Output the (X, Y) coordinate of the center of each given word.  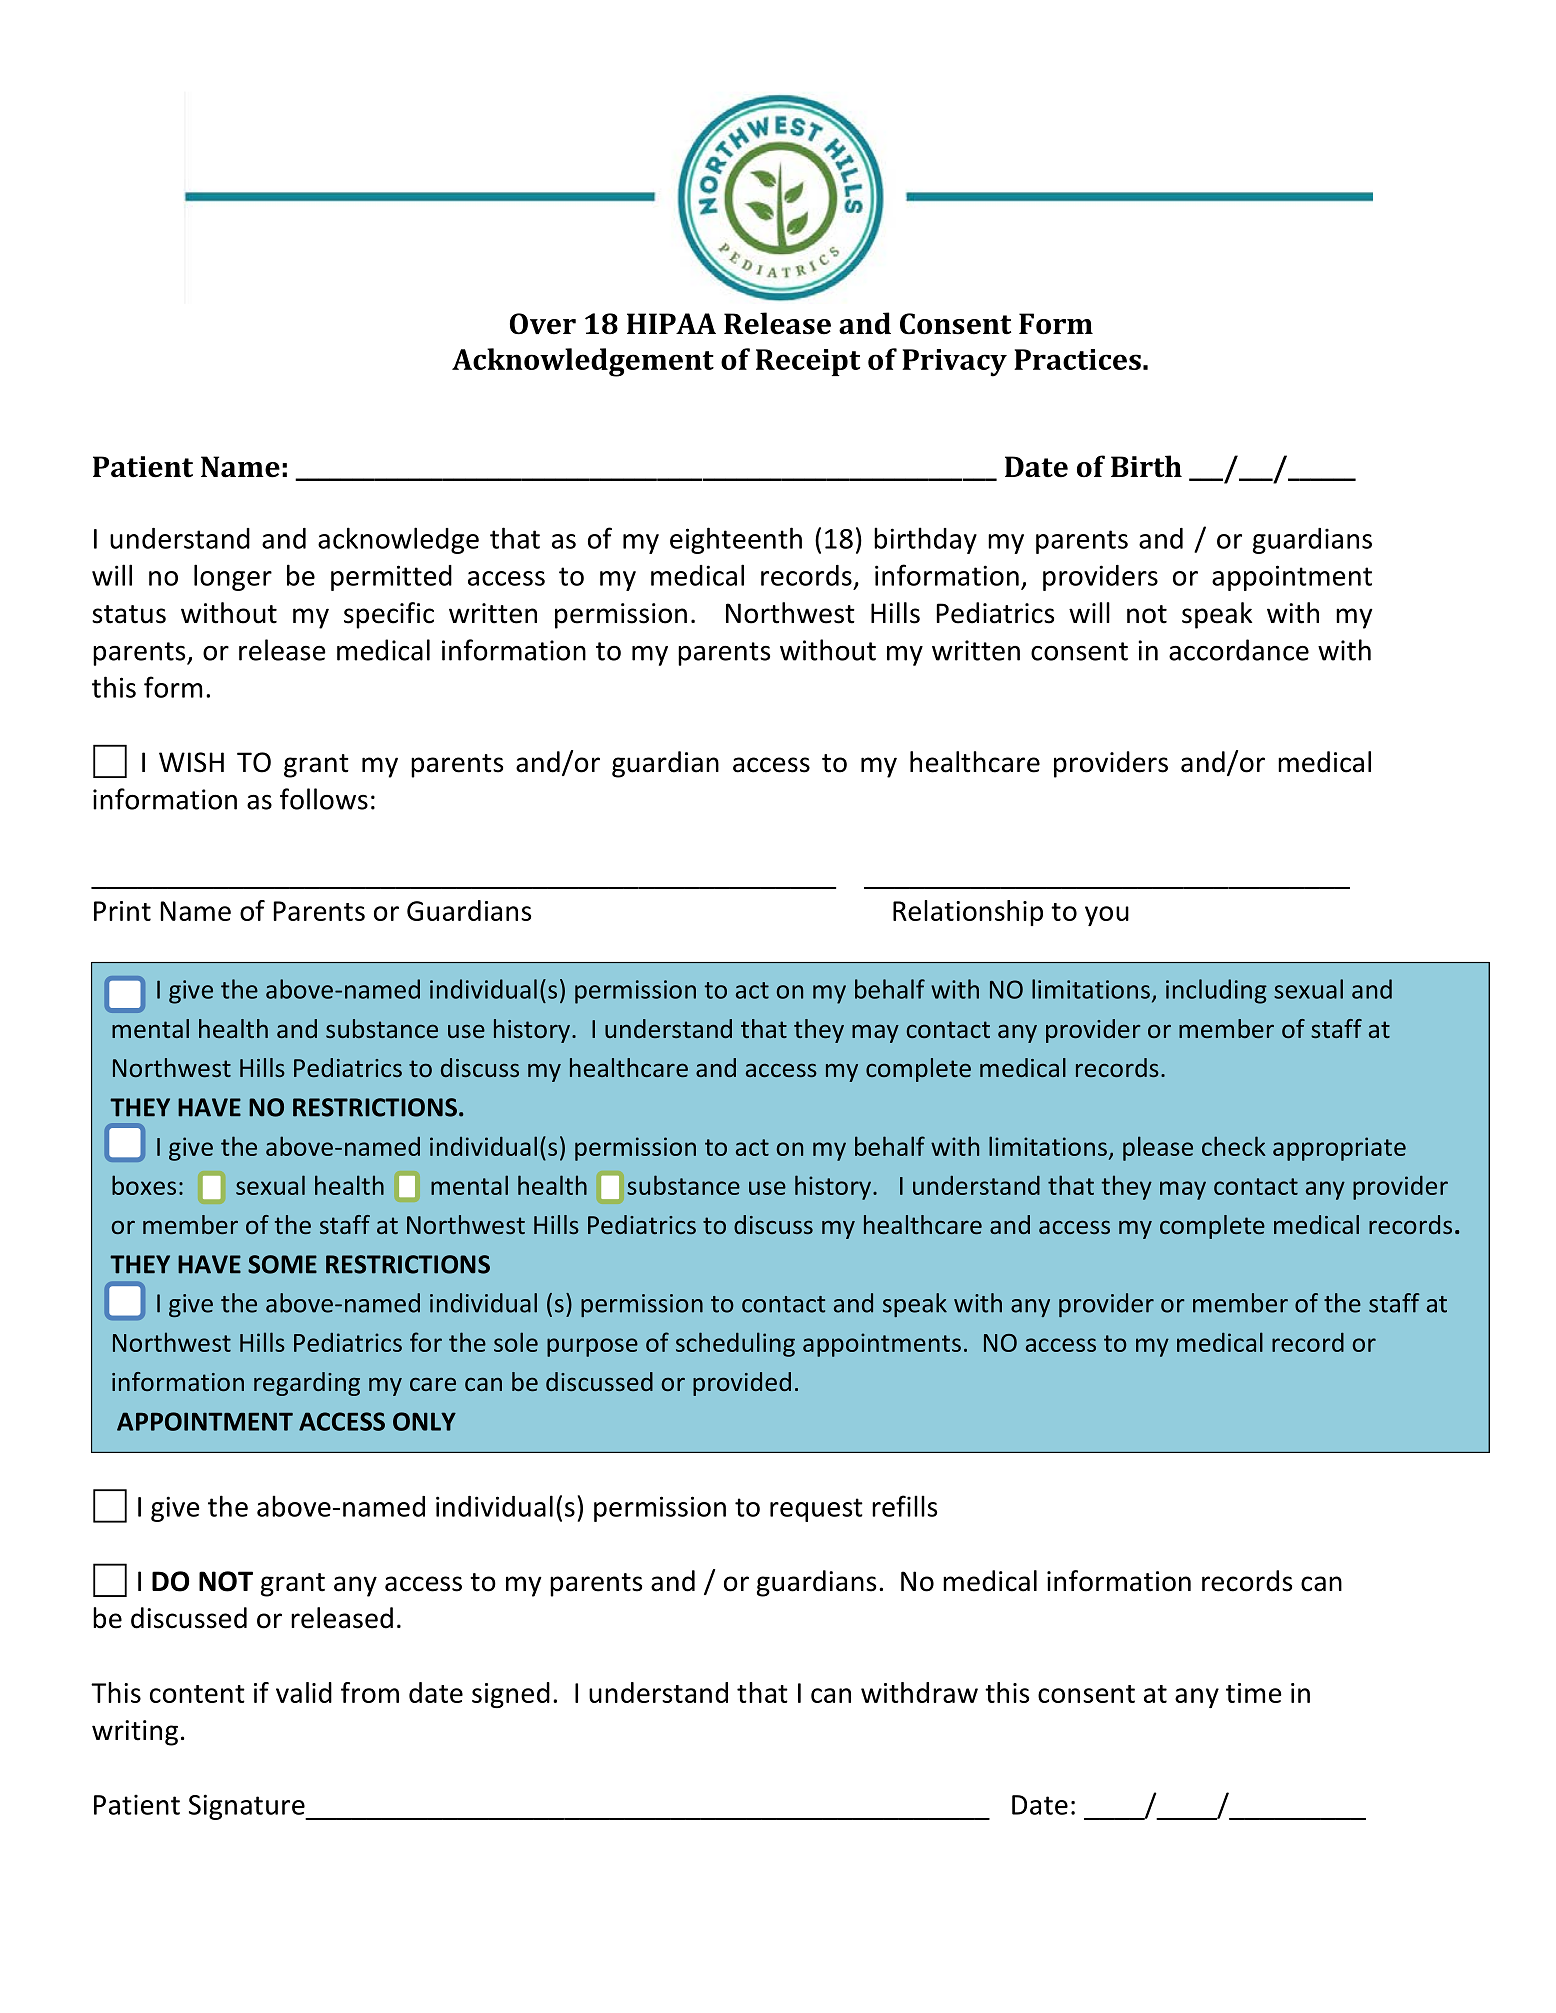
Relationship (968, 913)
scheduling (735, 1344)
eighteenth (736, 540)
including (1216, 991)
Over (543, 324)
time (1254, 1693)
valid (304, 1692)
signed (511, 1695)
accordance (1239, 650)
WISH (191, 762)
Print (122, 911)
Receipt (808, 362)
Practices (1077, 359)
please (1158, 1148)
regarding (307, 1384)
